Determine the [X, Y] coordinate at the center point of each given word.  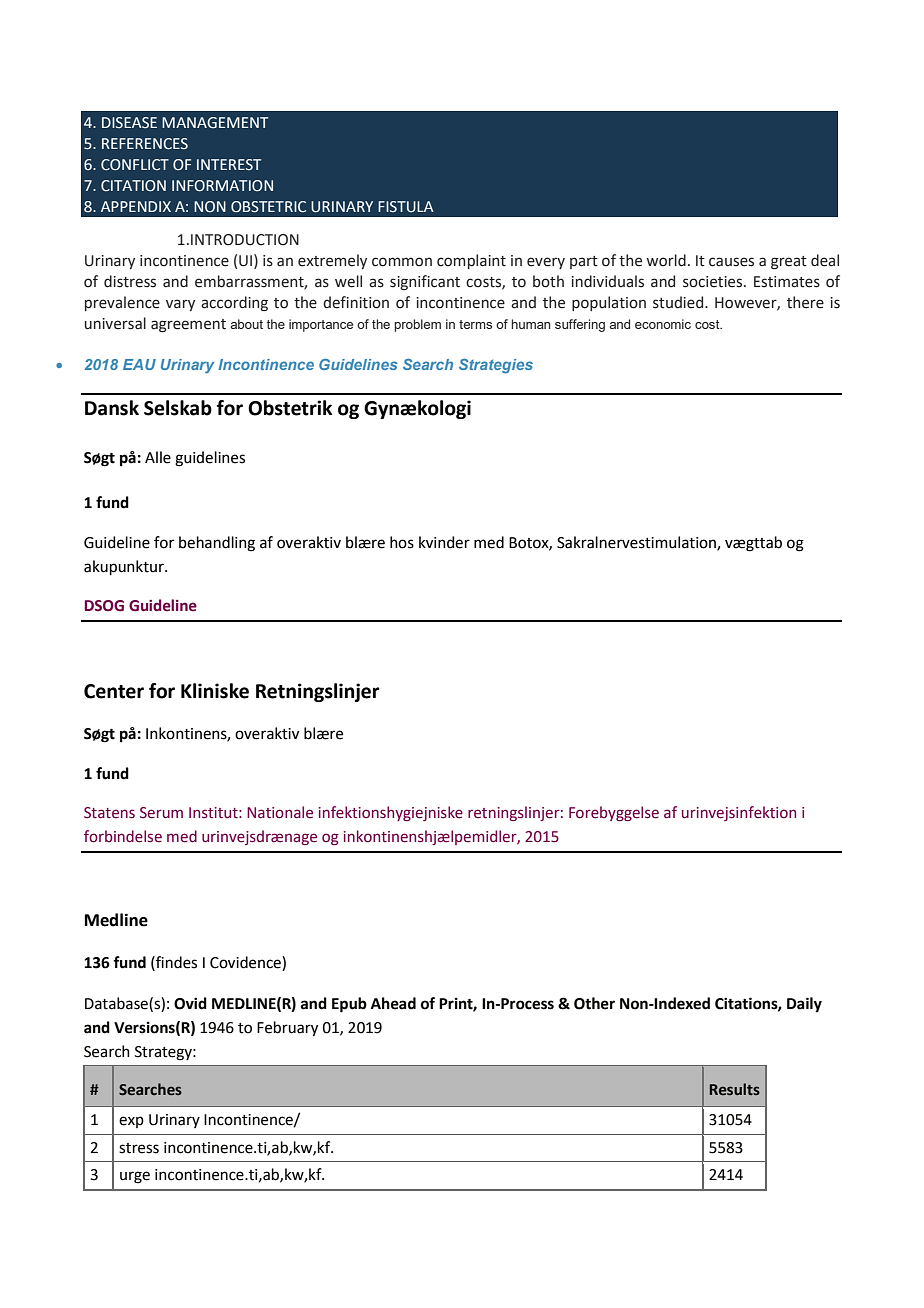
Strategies [496, 366]
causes [731, 262]
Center [114, 691]
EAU [139, 364]
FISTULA [406, 207]
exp [131, 1122]
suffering [580, 325]
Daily [804, 1005]
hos [402, 542]
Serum [161, 813]
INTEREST [229, 165]
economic [663, 324]
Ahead [393, 1003]
